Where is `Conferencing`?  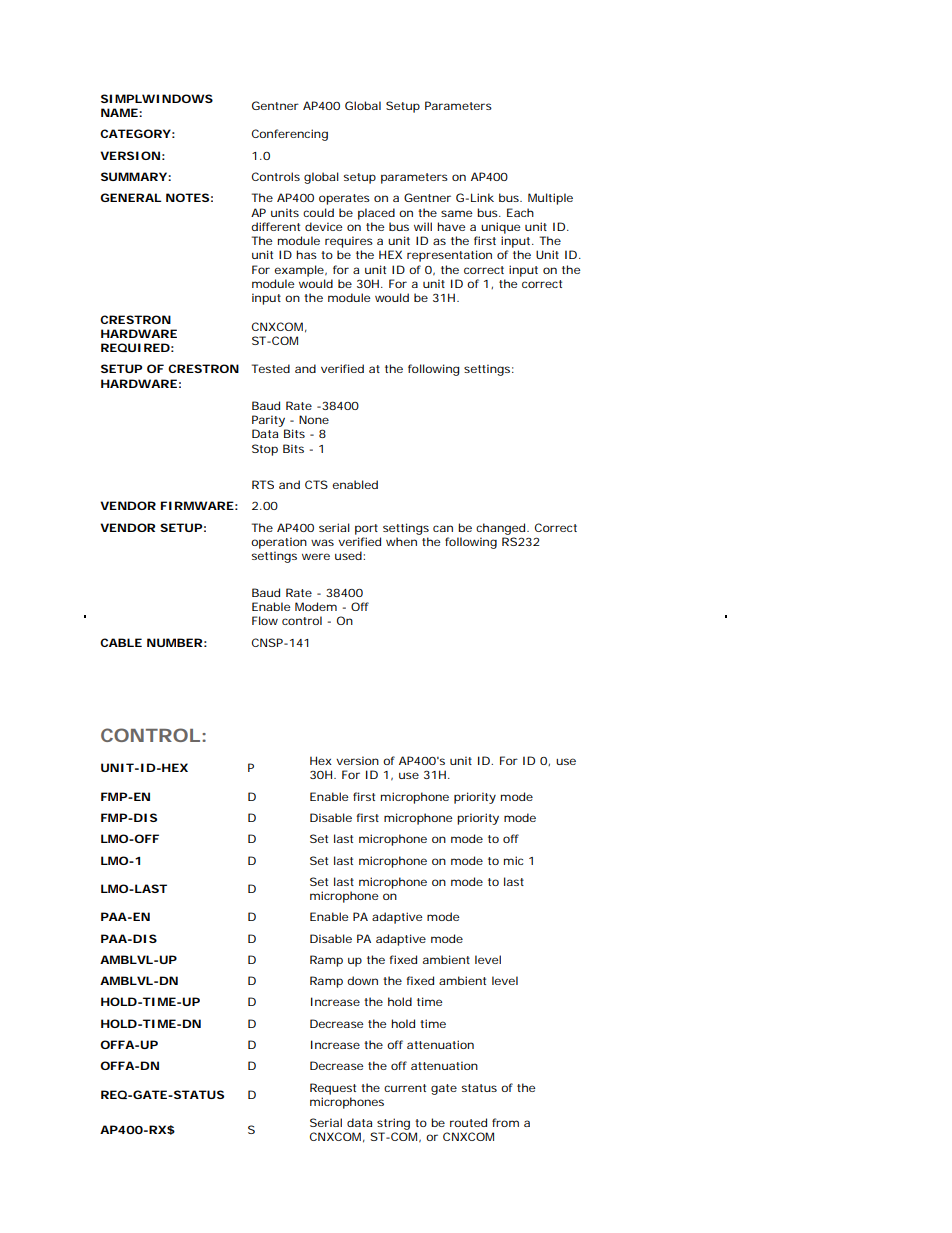
Conferencing is located at coordinates (290, 135).
